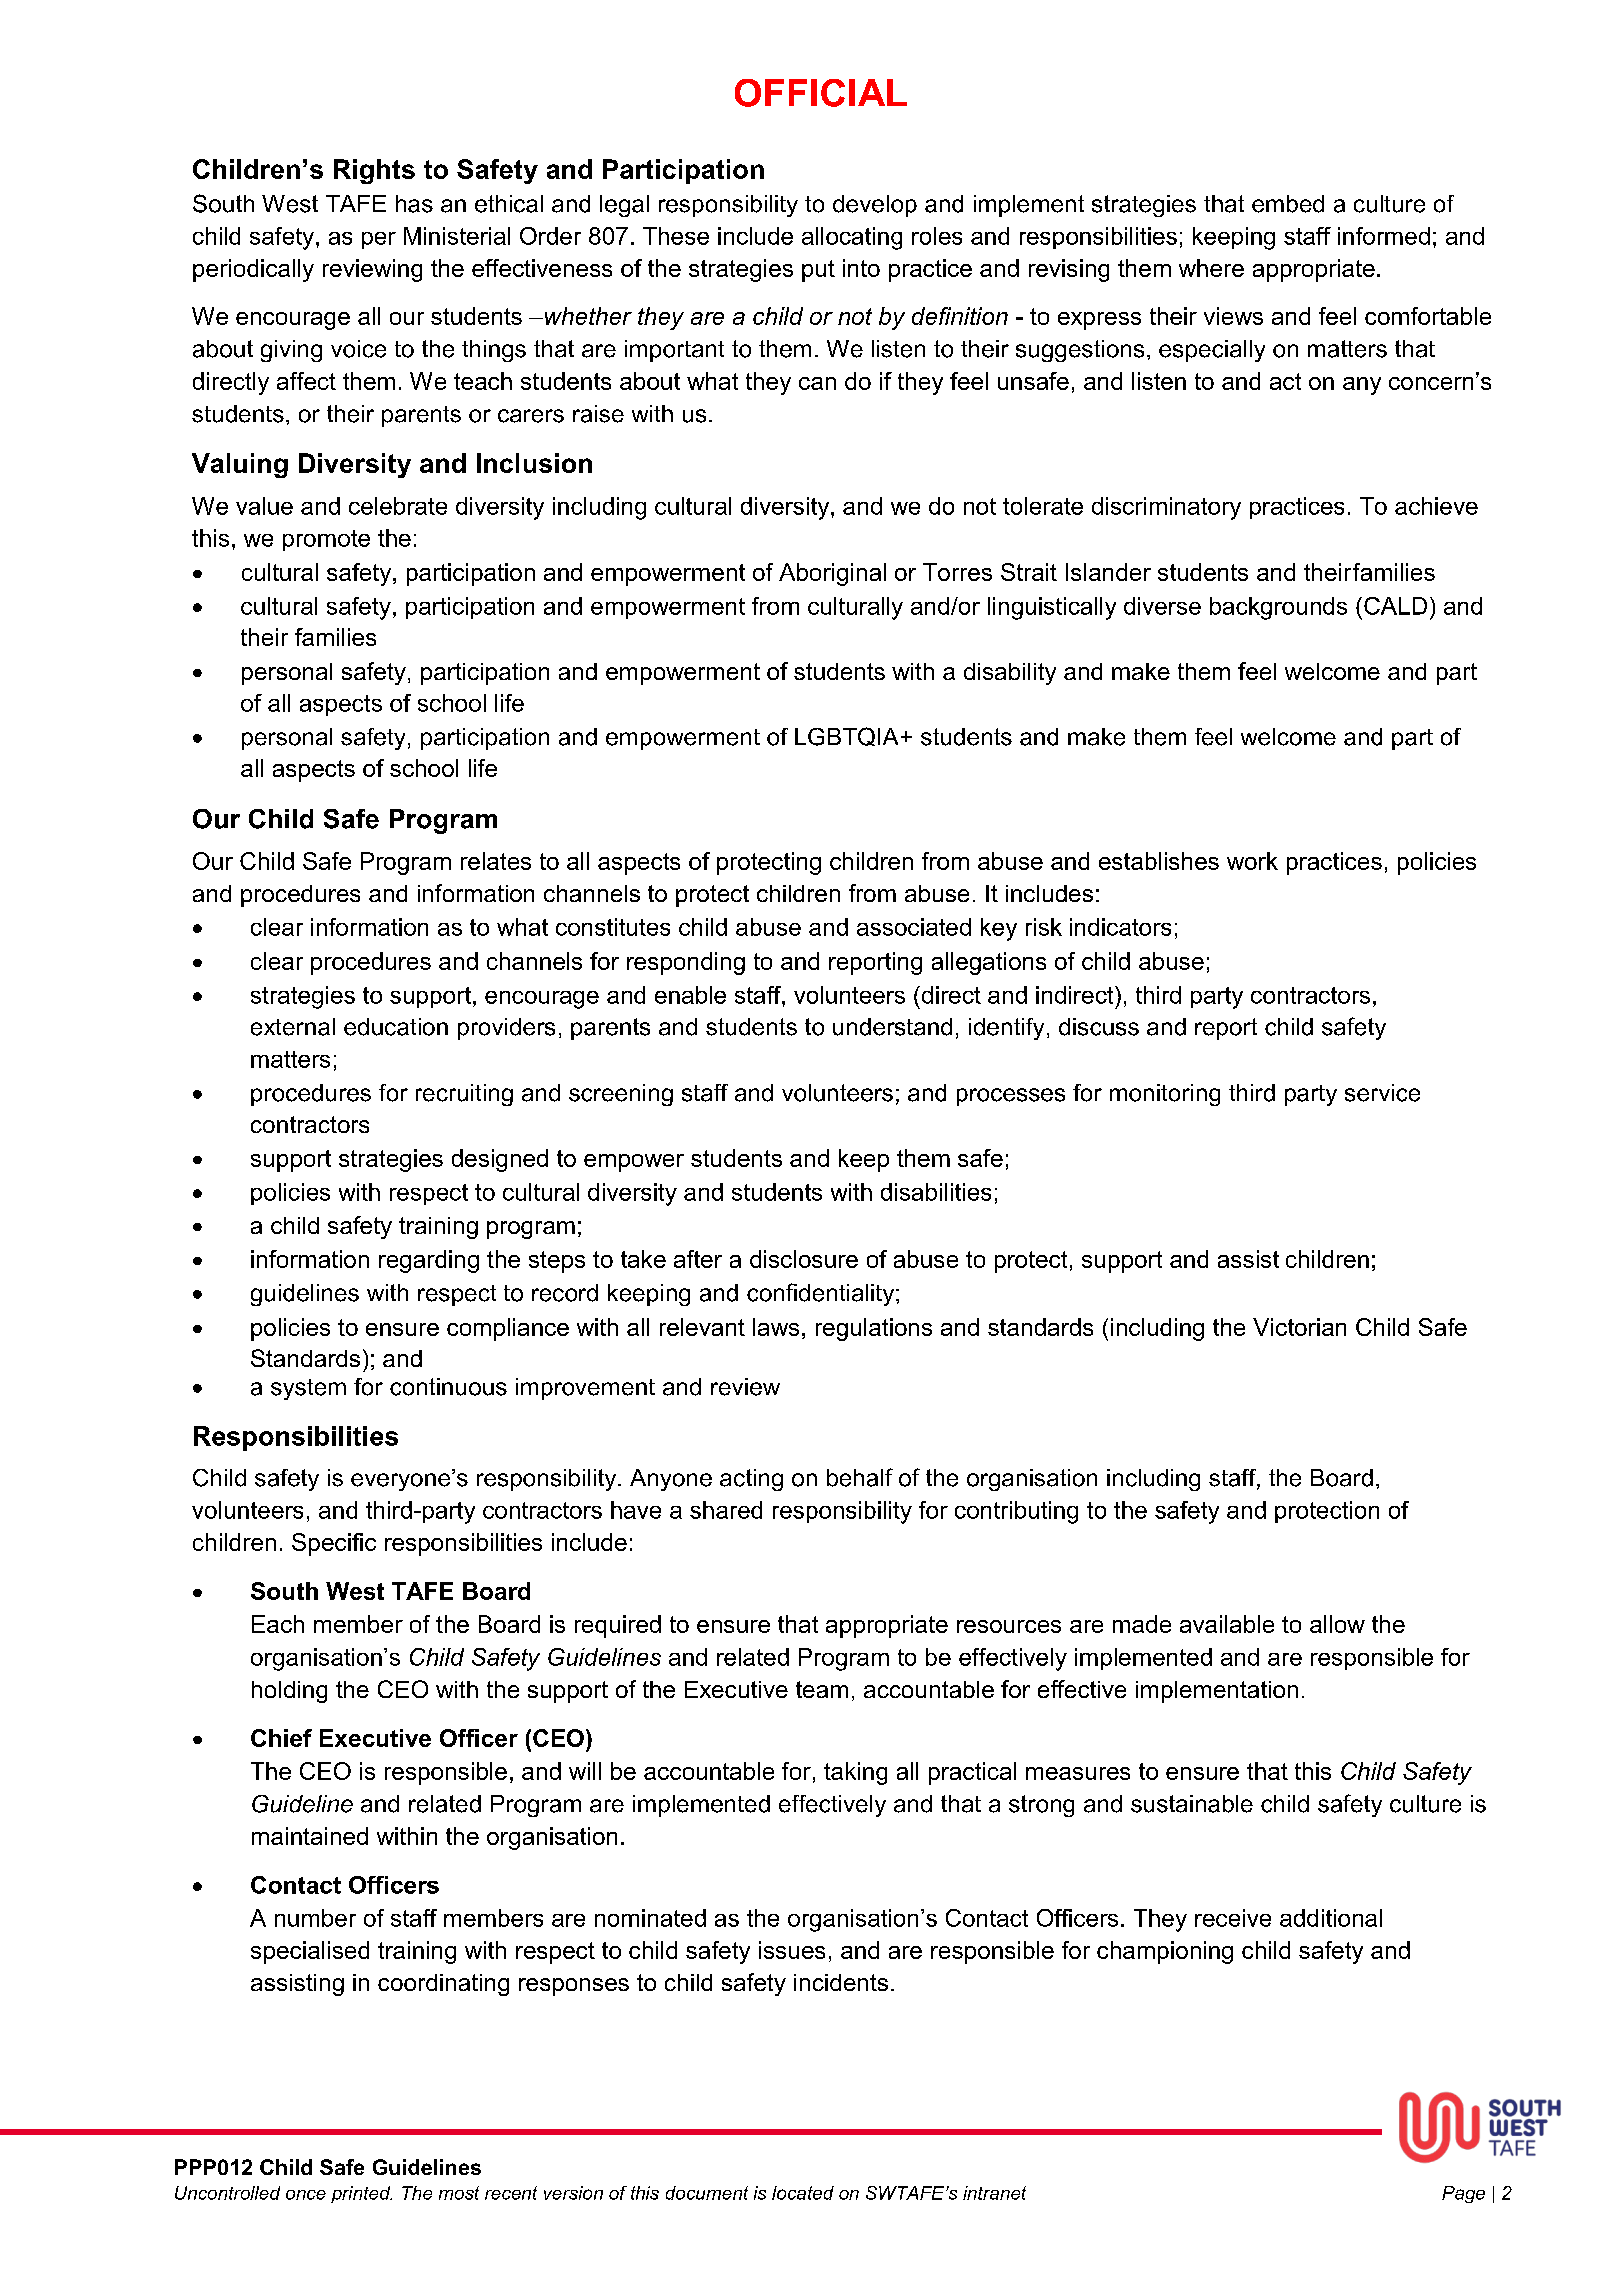 The height and width of the screenshot is (2283, 1614). Describe the element at coordinates (334, 1544) in the screenshot. I see `Specific` at that location.
